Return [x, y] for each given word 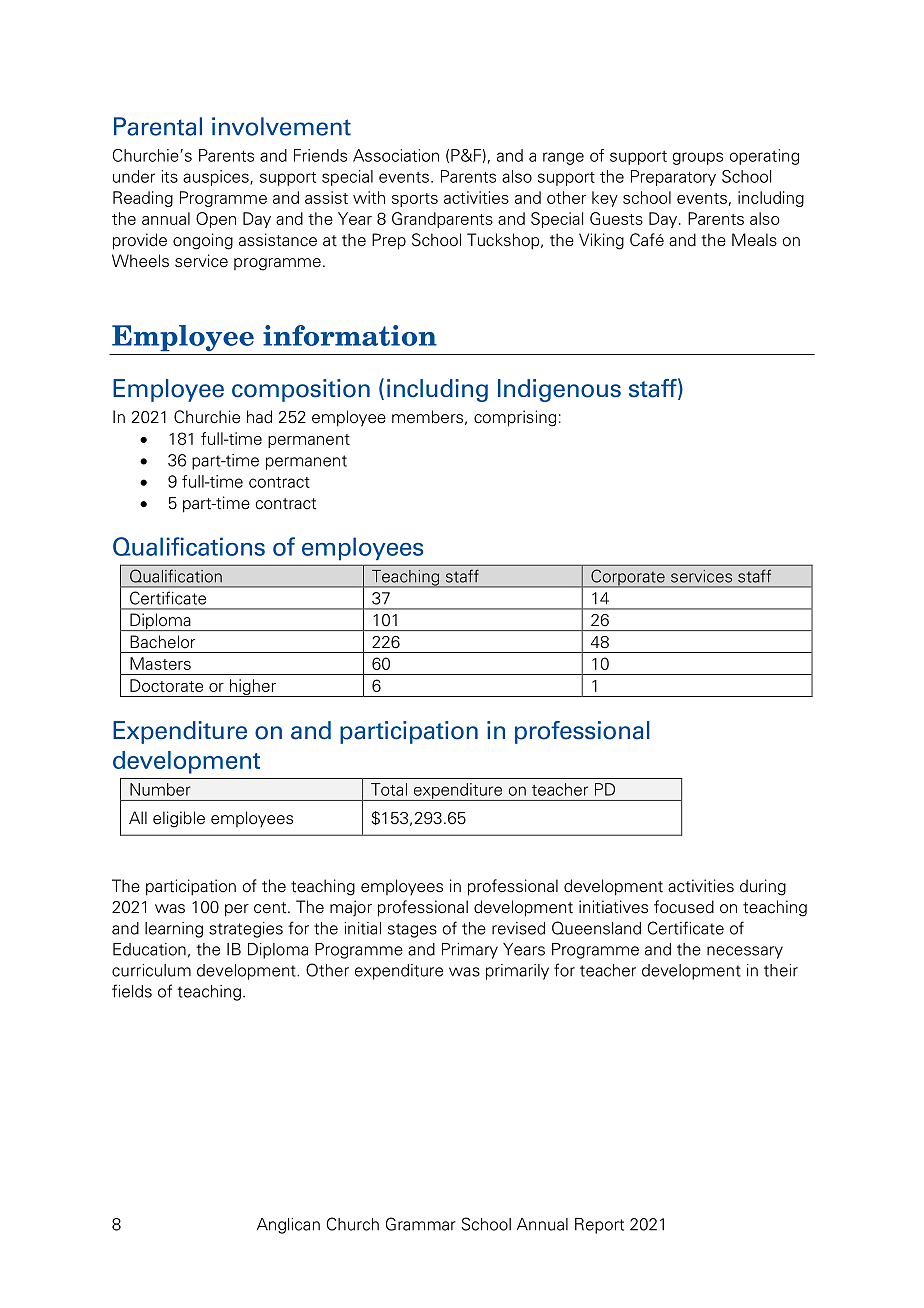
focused [684, 907]
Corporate [628, 578]
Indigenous [559, 390]
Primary [470, 951]
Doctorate [166, 685]
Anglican [288, 1226]
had [259, 417]
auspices [217, 178]
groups [698, 158]
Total [389, 789]
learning [174, 930]
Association [396, 155]
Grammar [421, 1224]
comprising [515, 418]
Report [599, 1226]
